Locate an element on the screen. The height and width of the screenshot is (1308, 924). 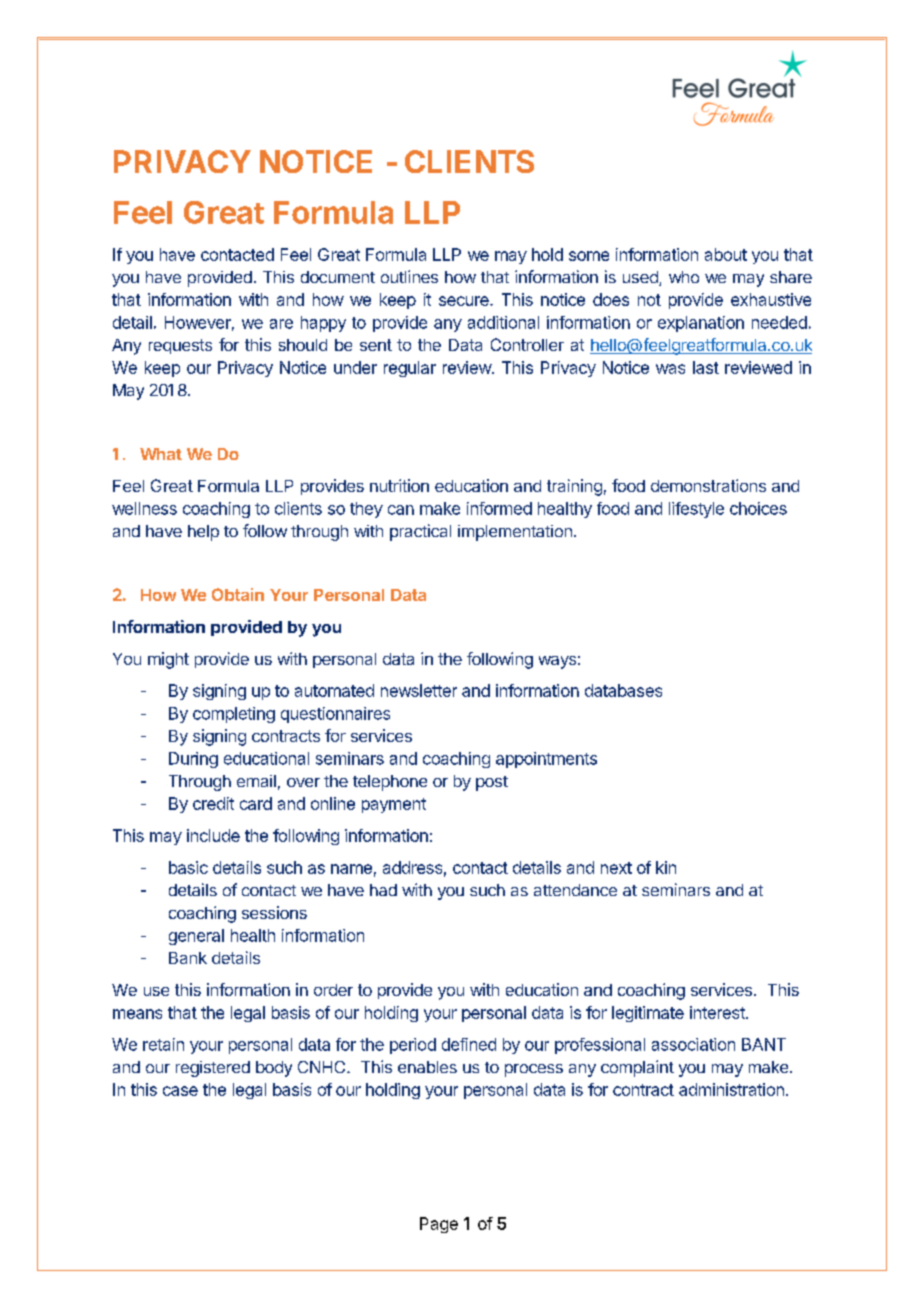
appointments is located at coordinates (546, 760).
